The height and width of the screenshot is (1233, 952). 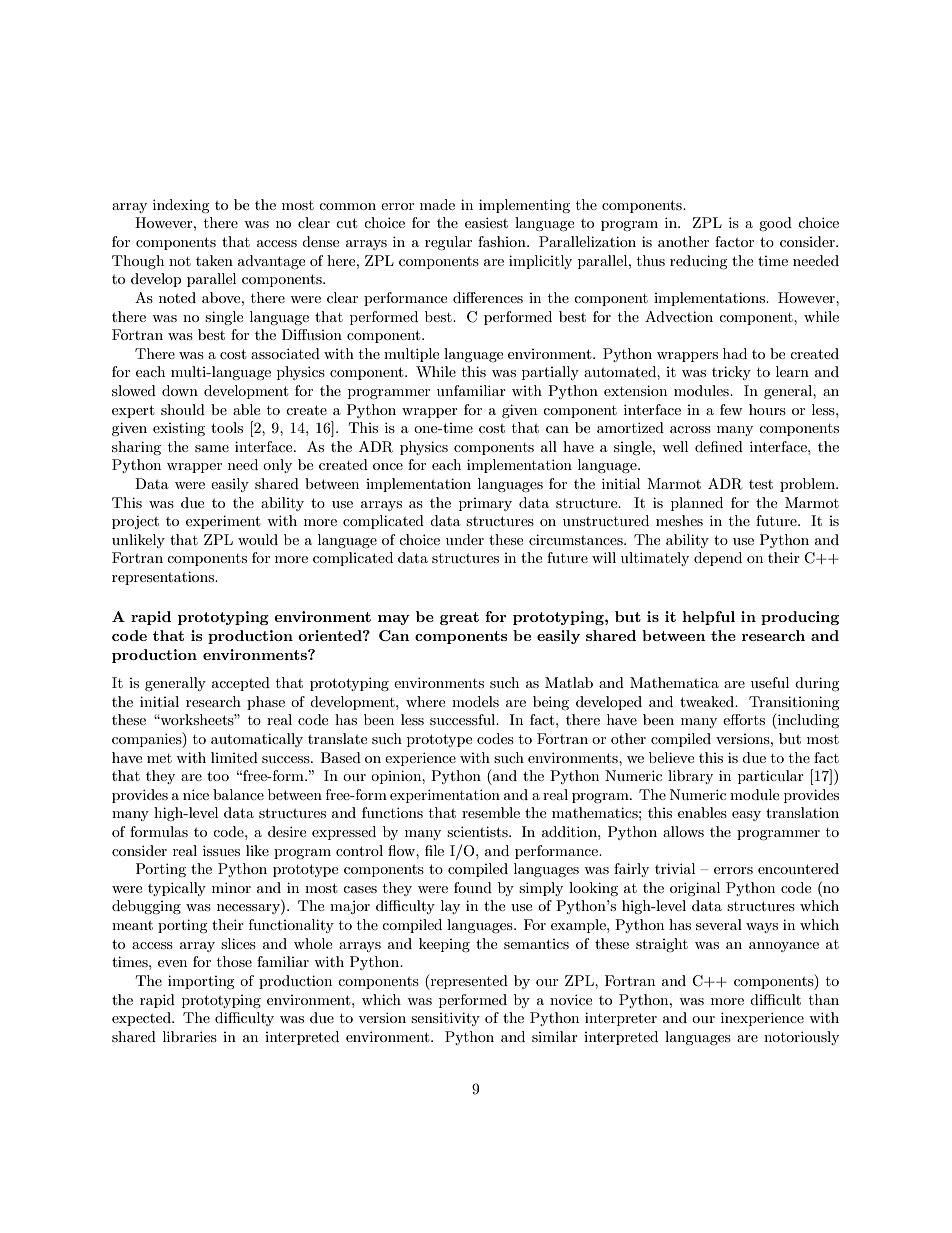 What do you see at coordinates (196, 794) in the screenshot?
I see `nice` at bounding box center [196, 794].
